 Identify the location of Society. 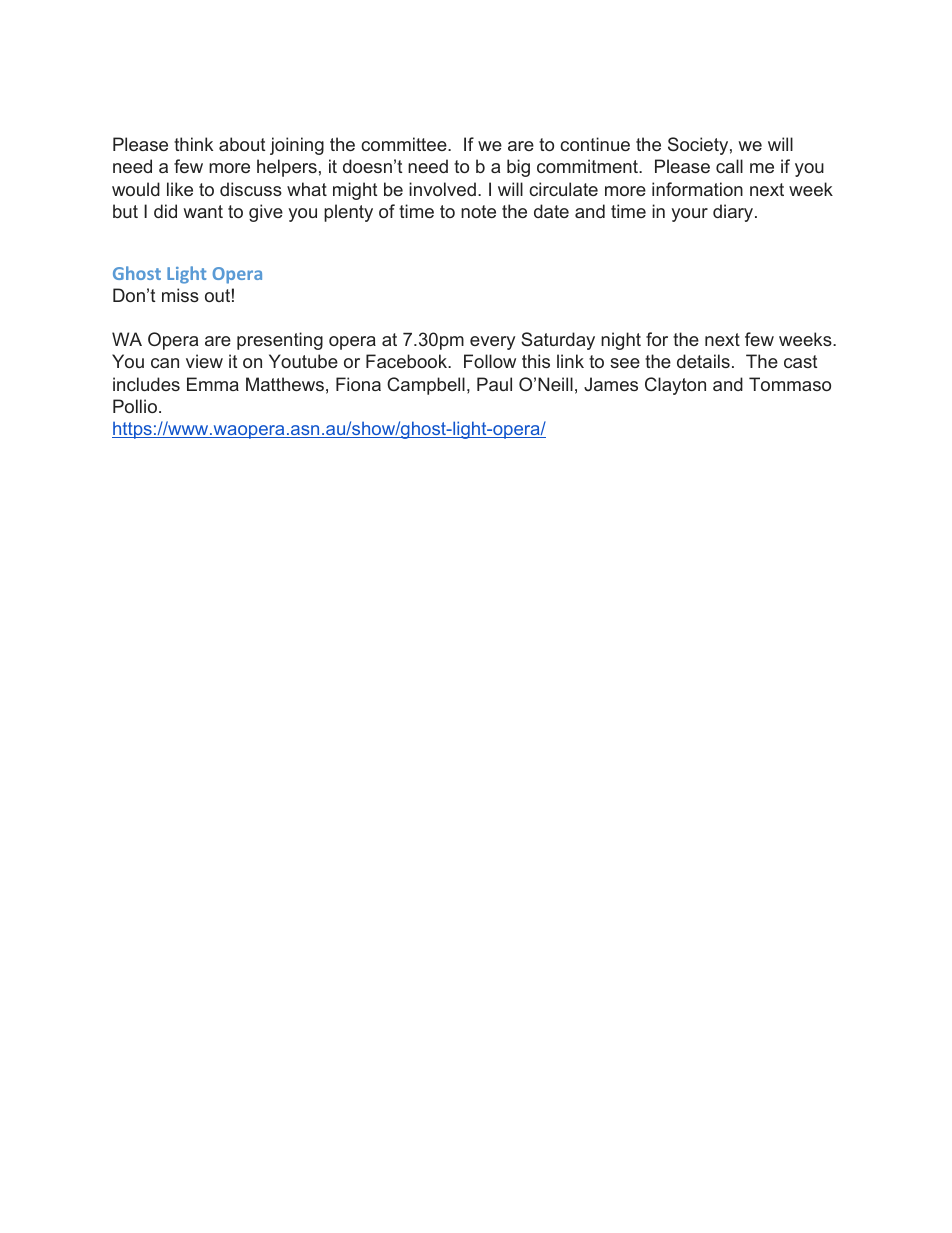
(698, 146).
